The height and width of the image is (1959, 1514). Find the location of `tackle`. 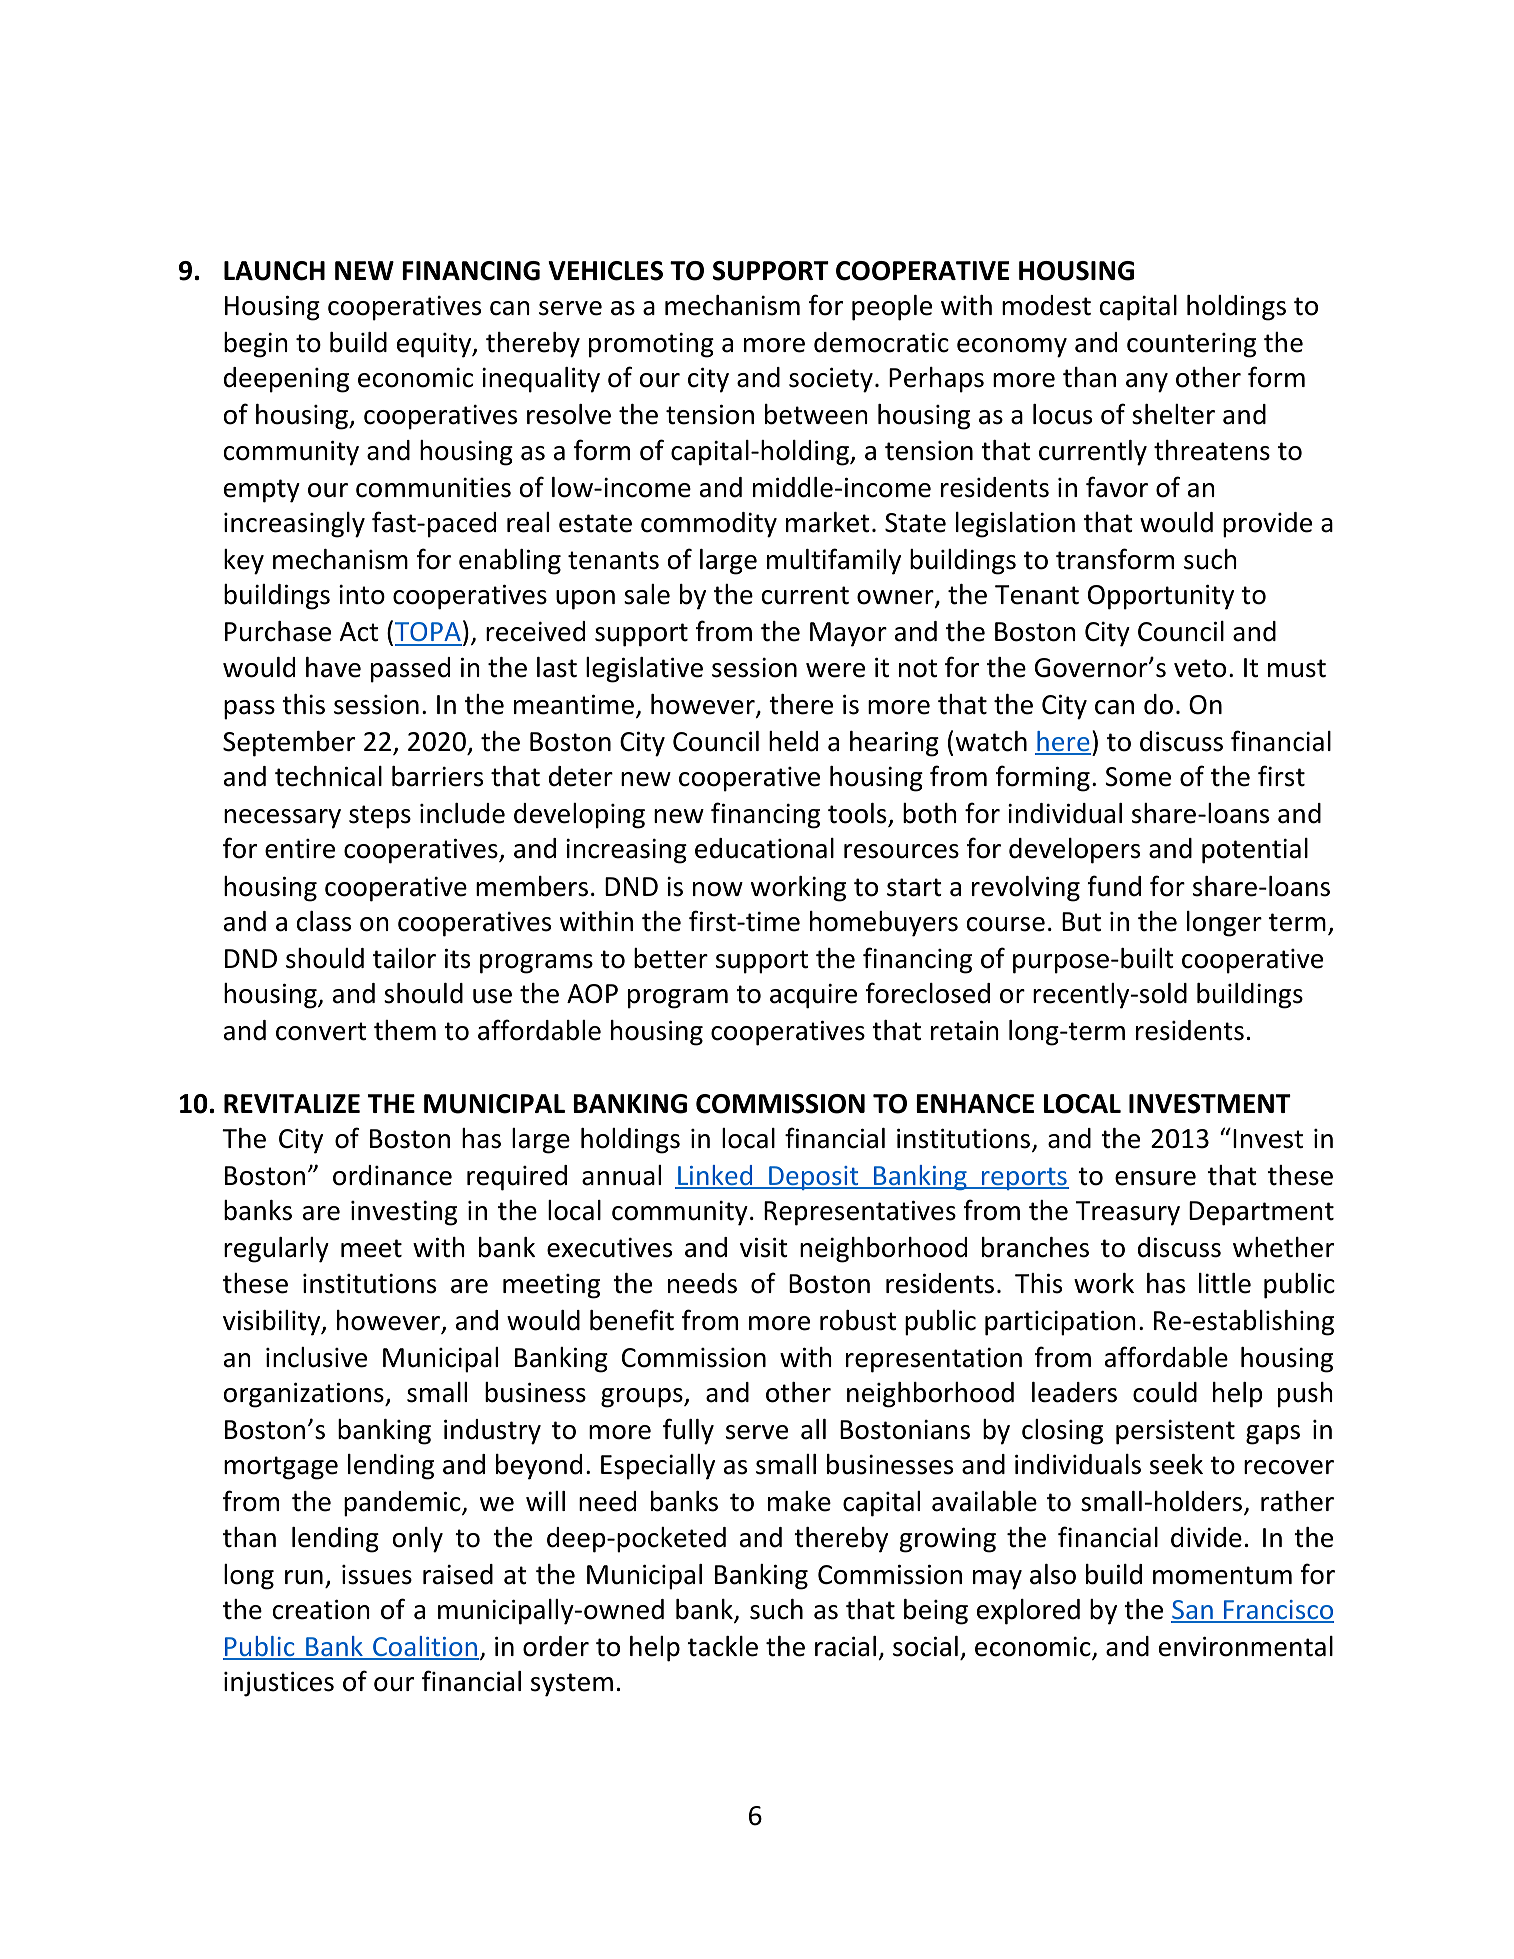

tackle is located at coordinates (723, 1646).
